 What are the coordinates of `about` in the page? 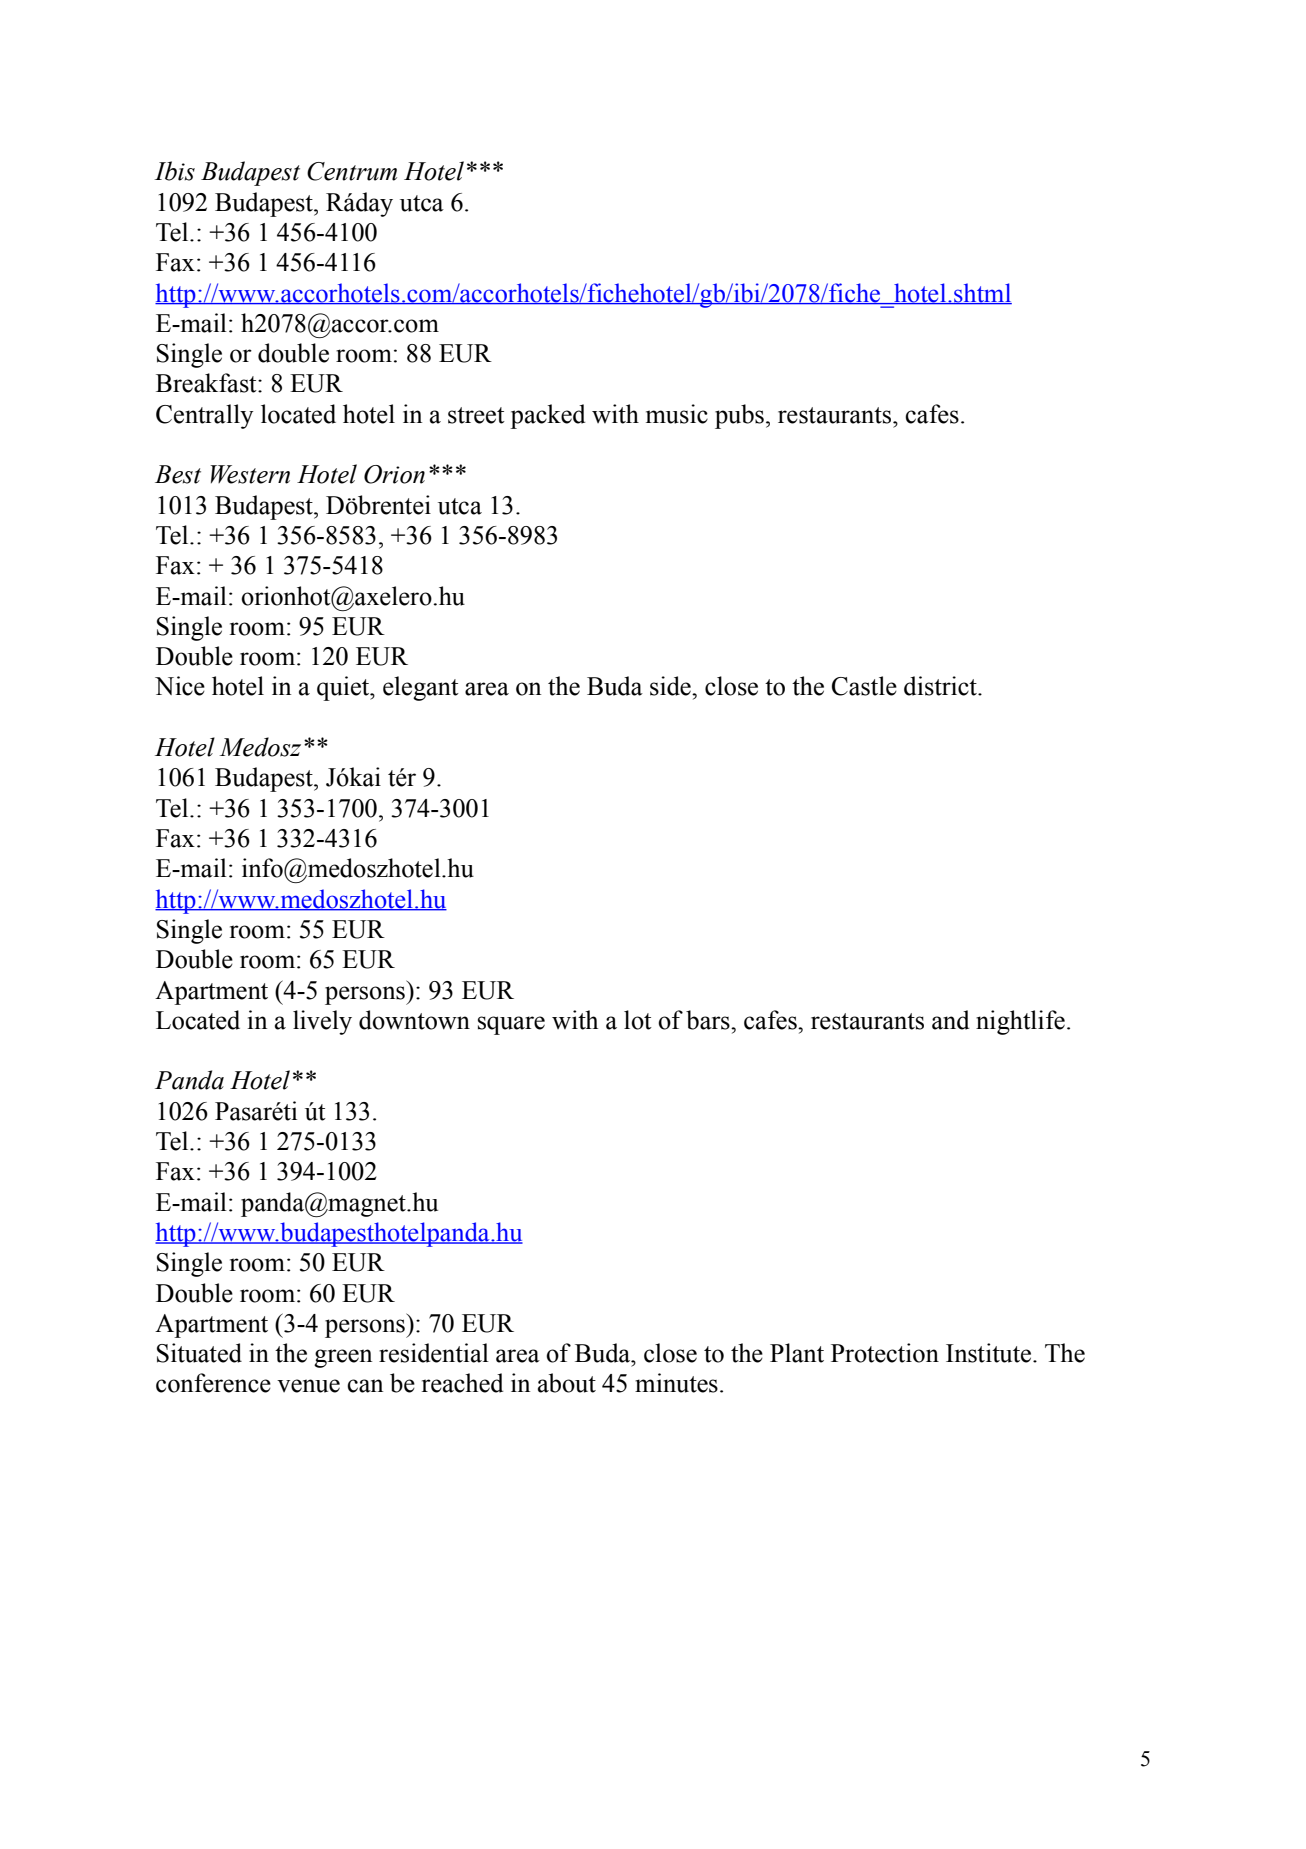 It's located at (567, 1383).
